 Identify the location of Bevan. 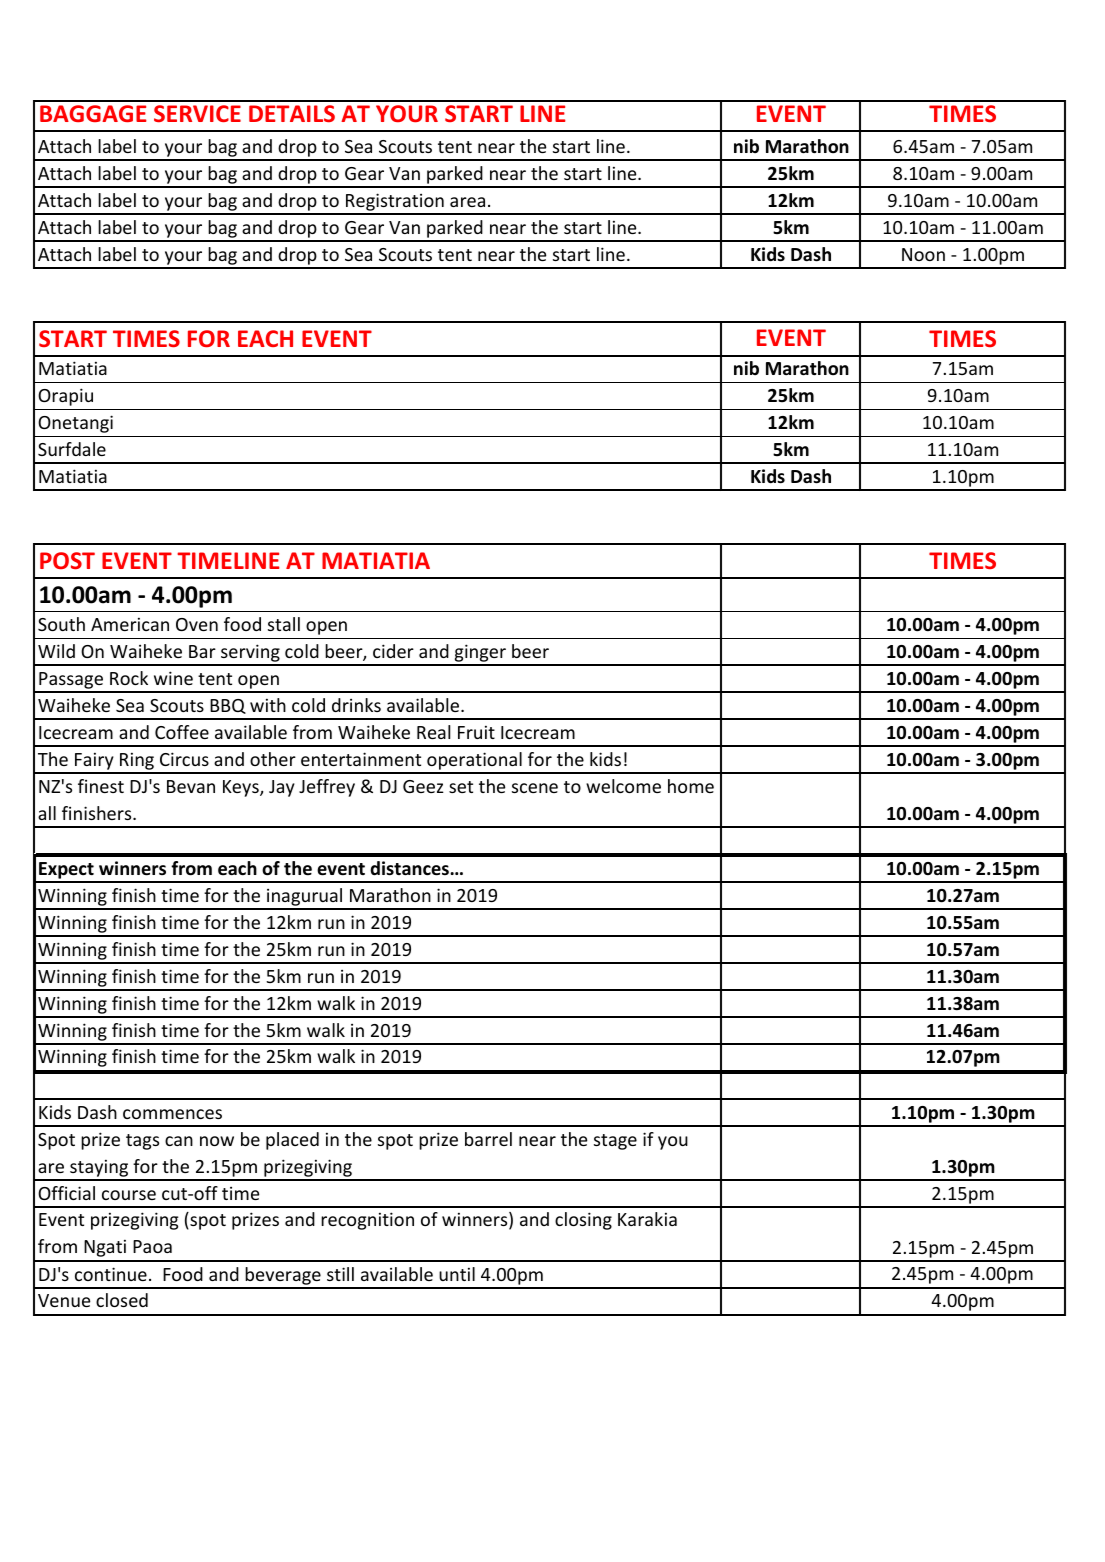
(191, 786).
